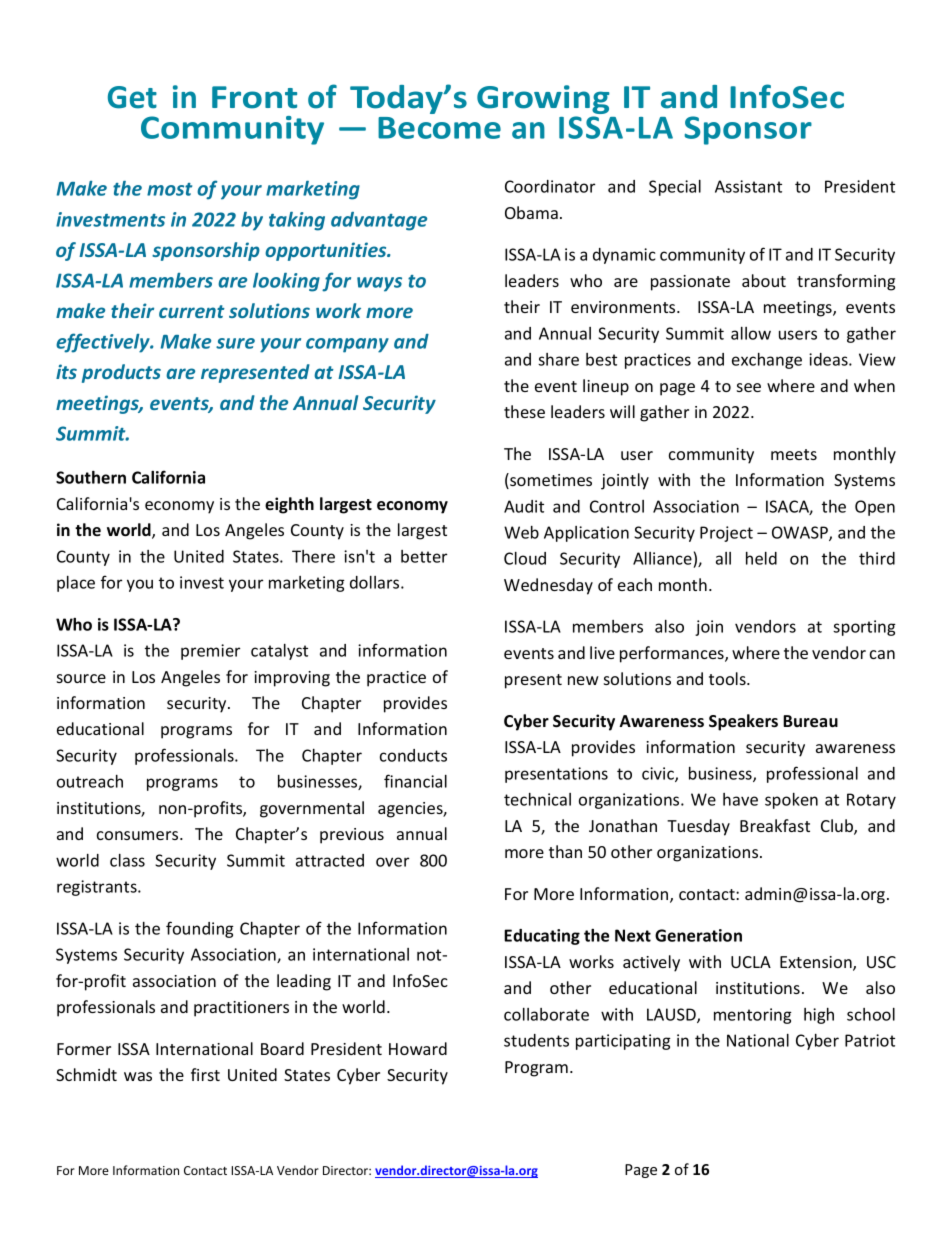 The width and height of the screenshot is (952, 1233). Describe the element at coordinates (536, 1040) in the screenshot. I see `students` at that location.
